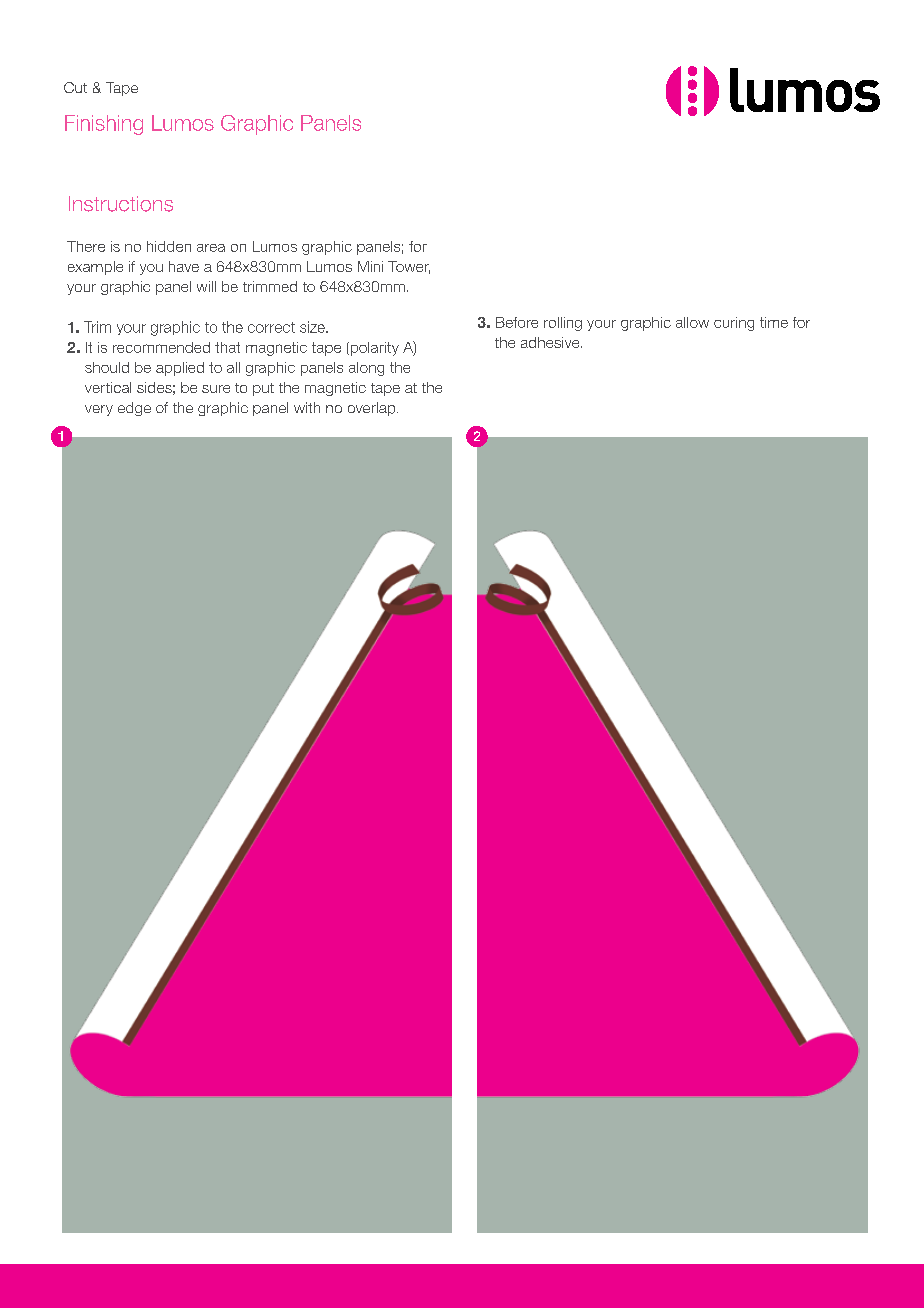  Describe the element at coordinates (692, 322) in the document. I see `allow` at that location.
